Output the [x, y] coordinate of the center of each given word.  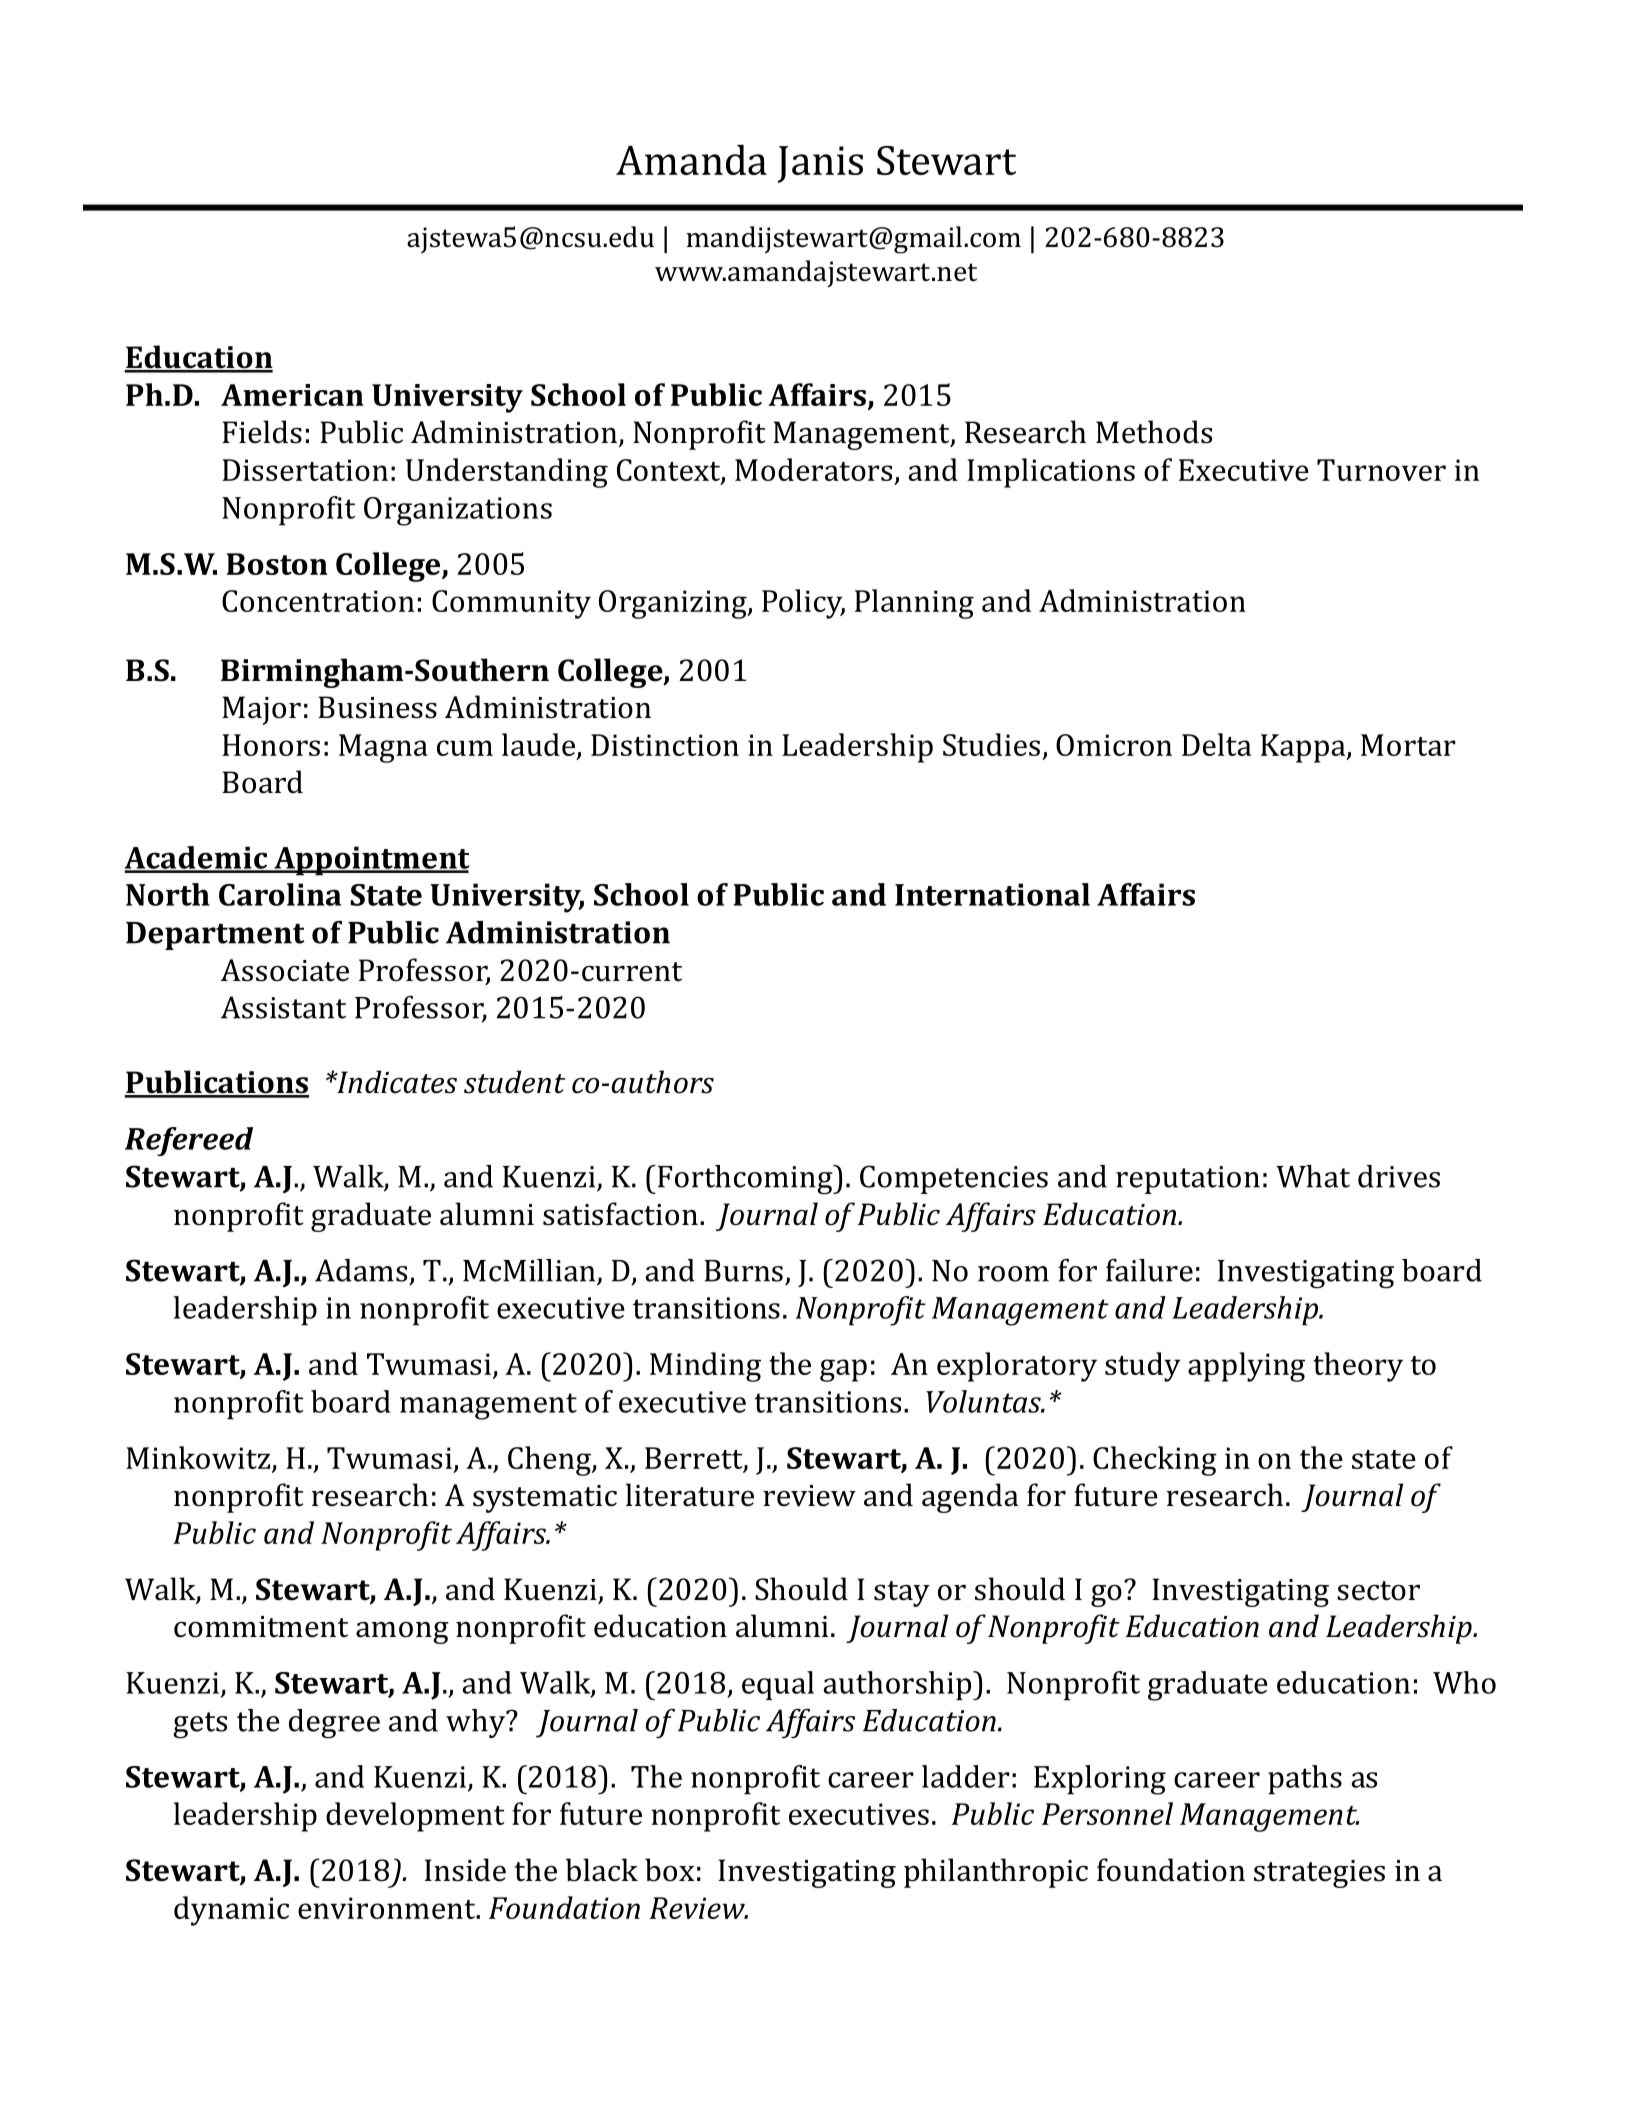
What [1313, 1176]
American [292, 395]
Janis [820, 164]
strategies [1319, 1874]
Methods [1154, 432]
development [415, 1817]
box [669, 1870]
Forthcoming [745, 1180]
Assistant [283, 1007]
